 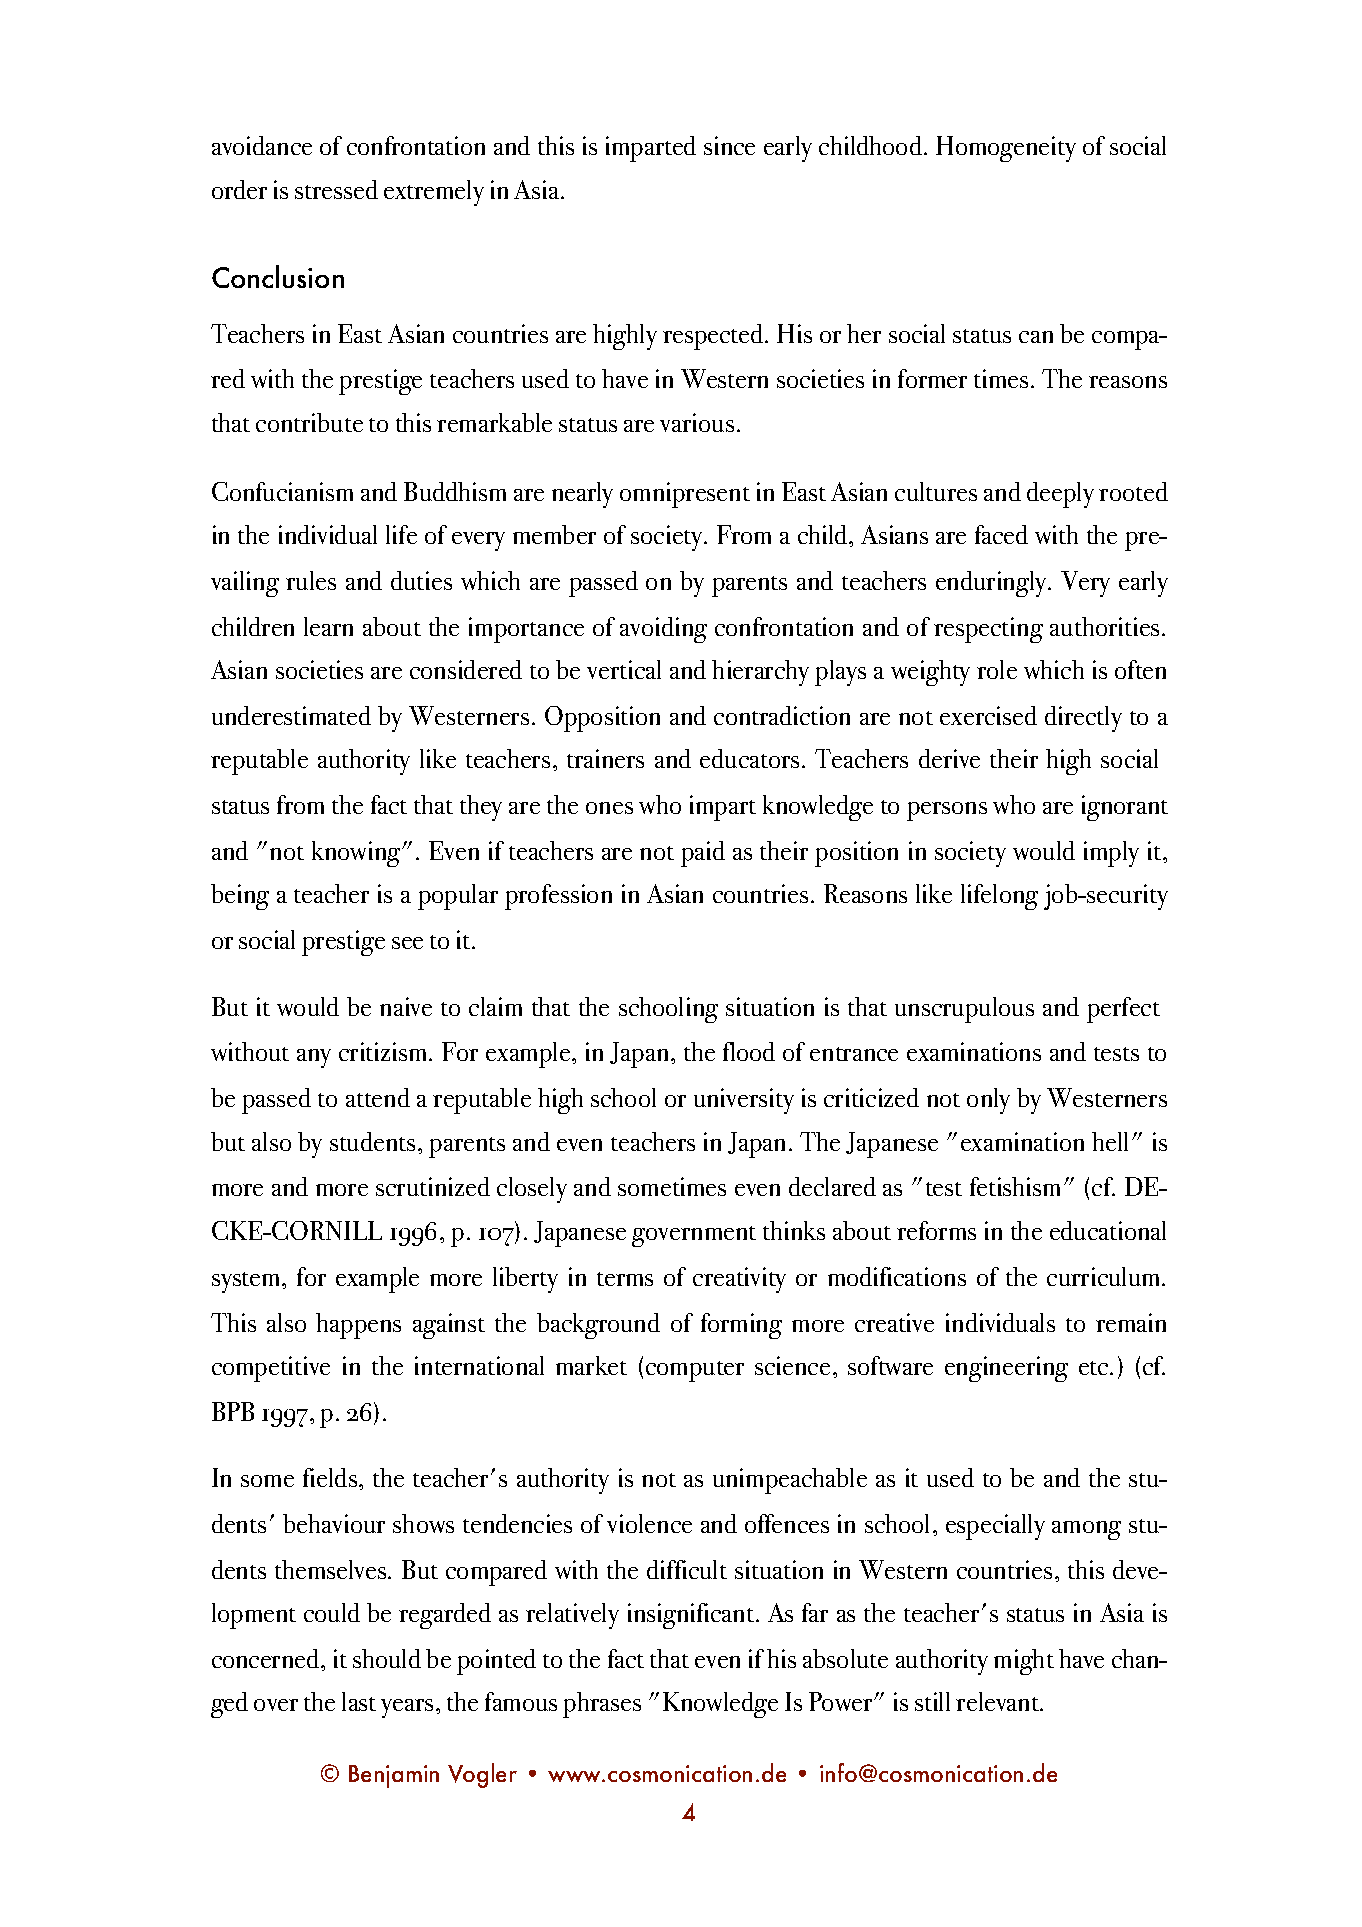 I want to click on university, so click(x=744, y=1101).
